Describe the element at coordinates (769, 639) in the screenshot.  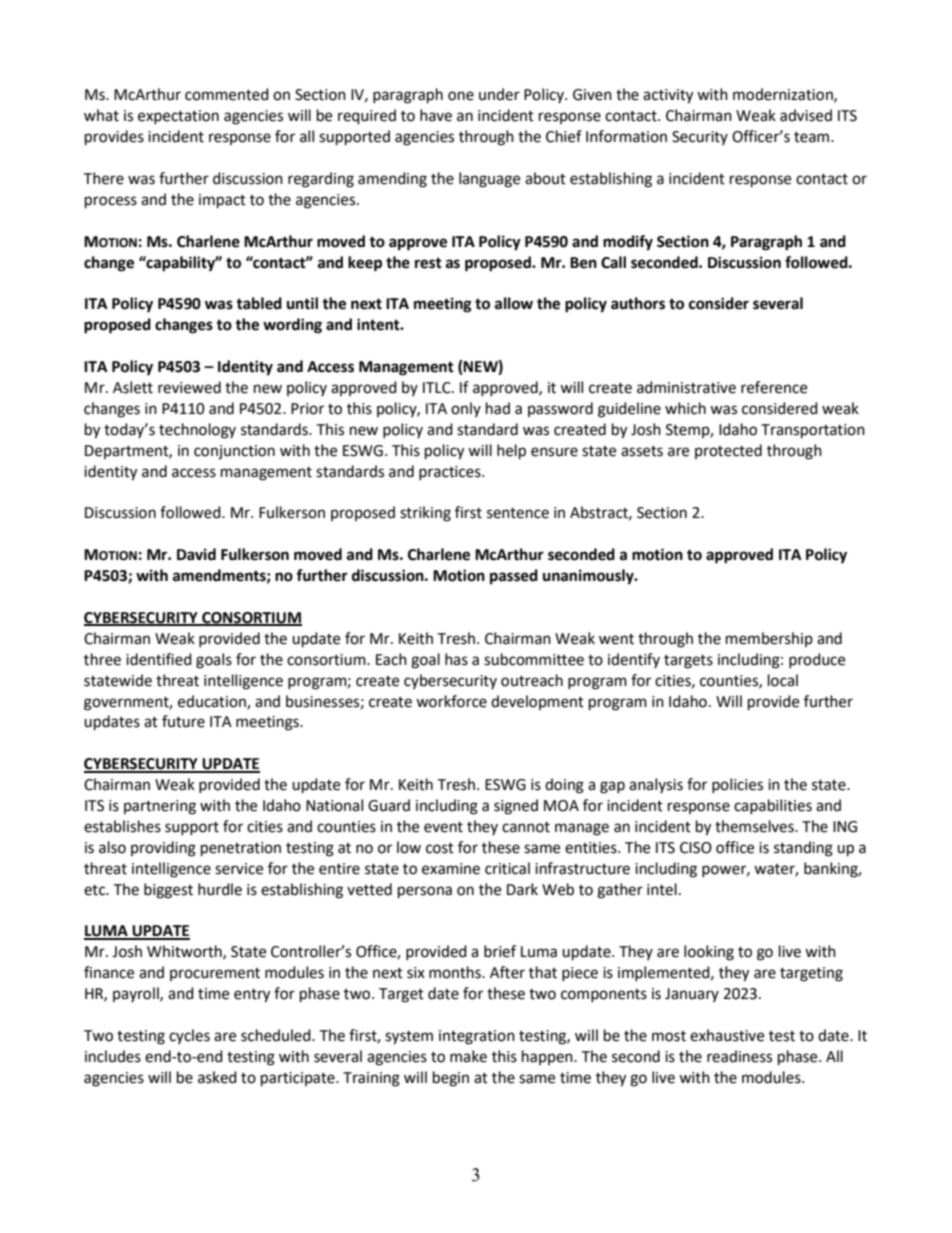
I see `membership` at that location.
